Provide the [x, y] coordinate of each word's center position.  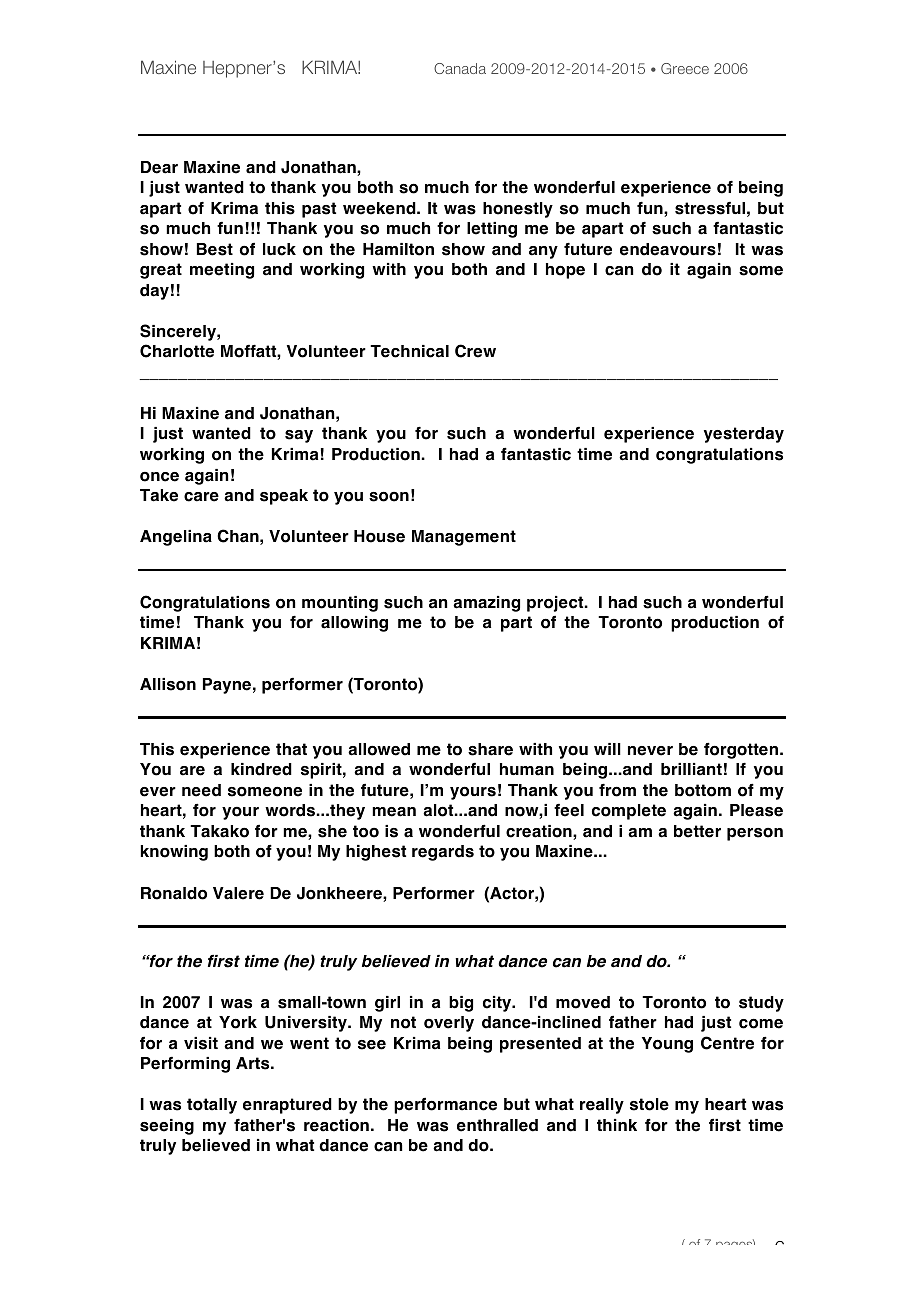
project [556, 604]
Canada [460, 68]
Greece [685, 68]
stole [649, 1104]
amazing [486, 604]
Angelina [176, 538]
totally [212, 1106]
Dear [159, 167]
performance [445, 1106]
